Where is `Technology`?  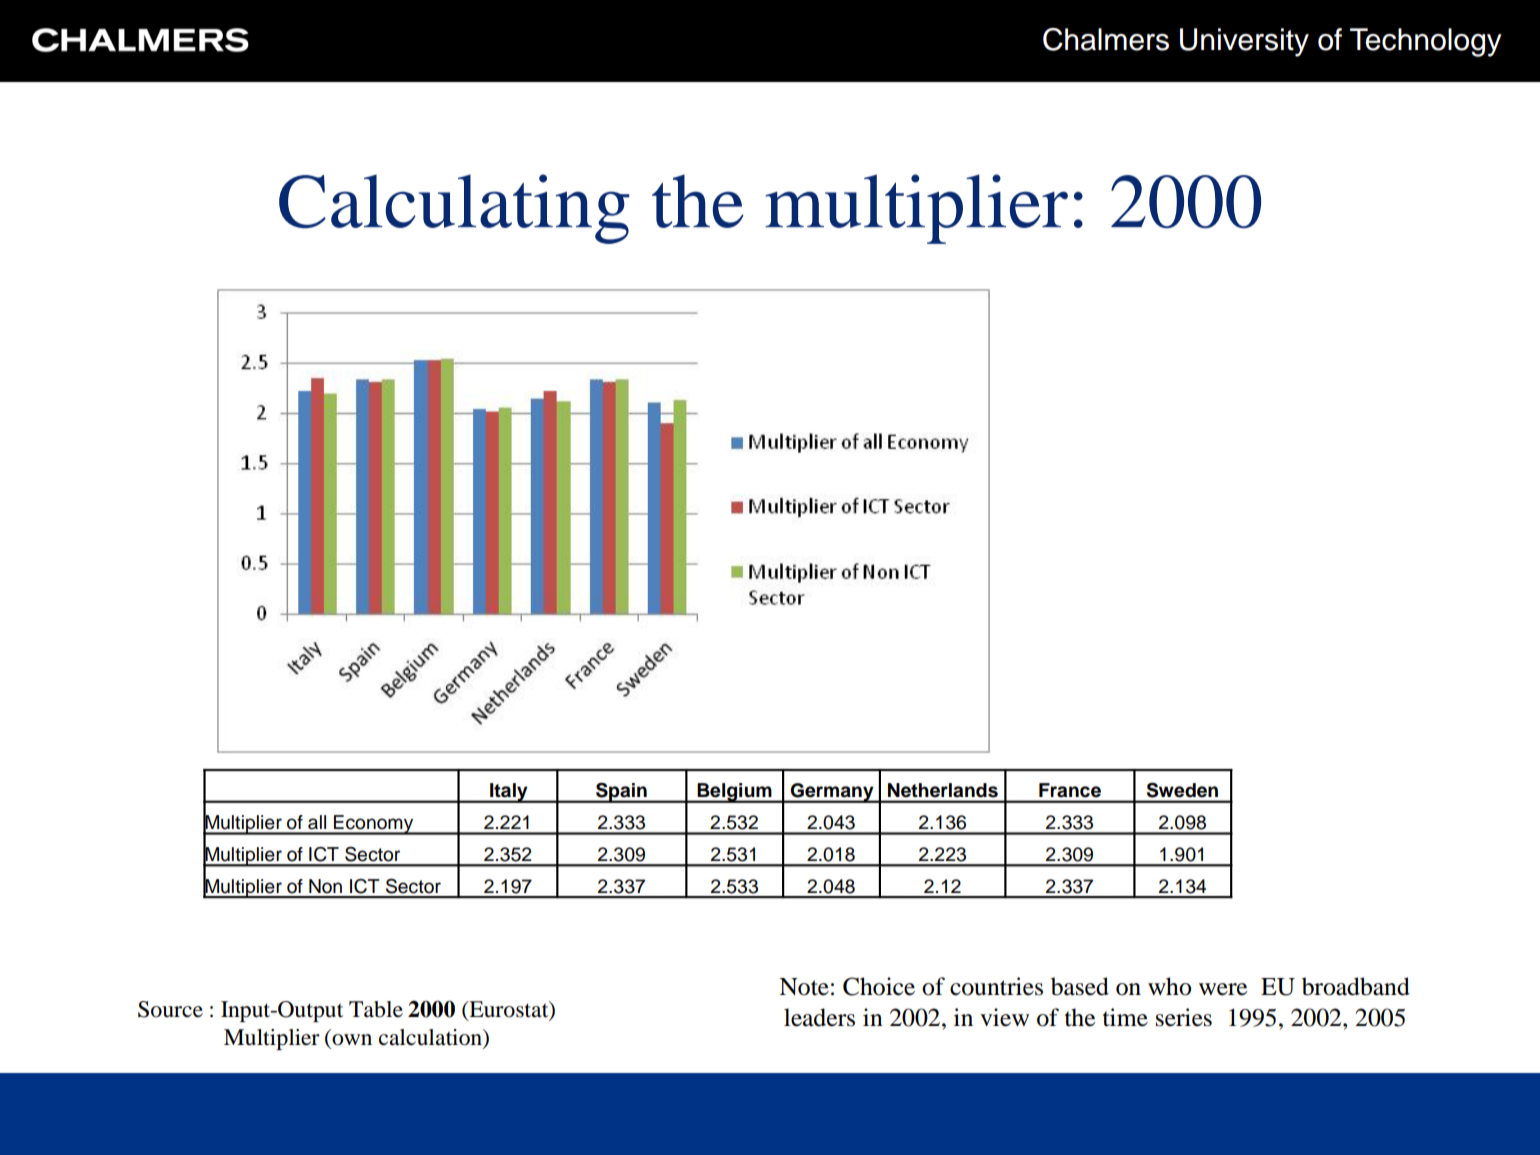
Technology is located at coordinates (1426, 42).
